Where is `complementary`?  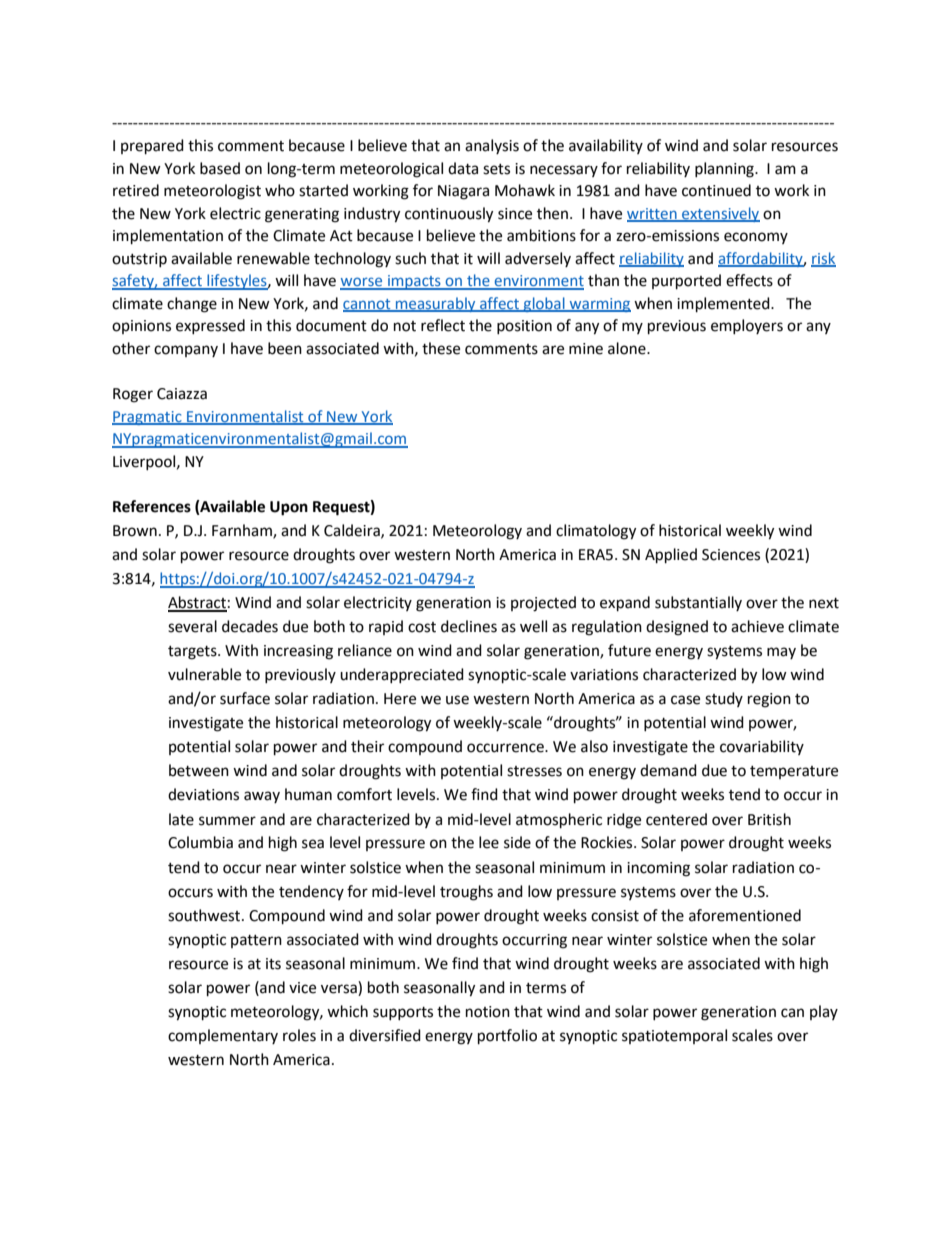 complementary is located at coordinates (223, 1036).
